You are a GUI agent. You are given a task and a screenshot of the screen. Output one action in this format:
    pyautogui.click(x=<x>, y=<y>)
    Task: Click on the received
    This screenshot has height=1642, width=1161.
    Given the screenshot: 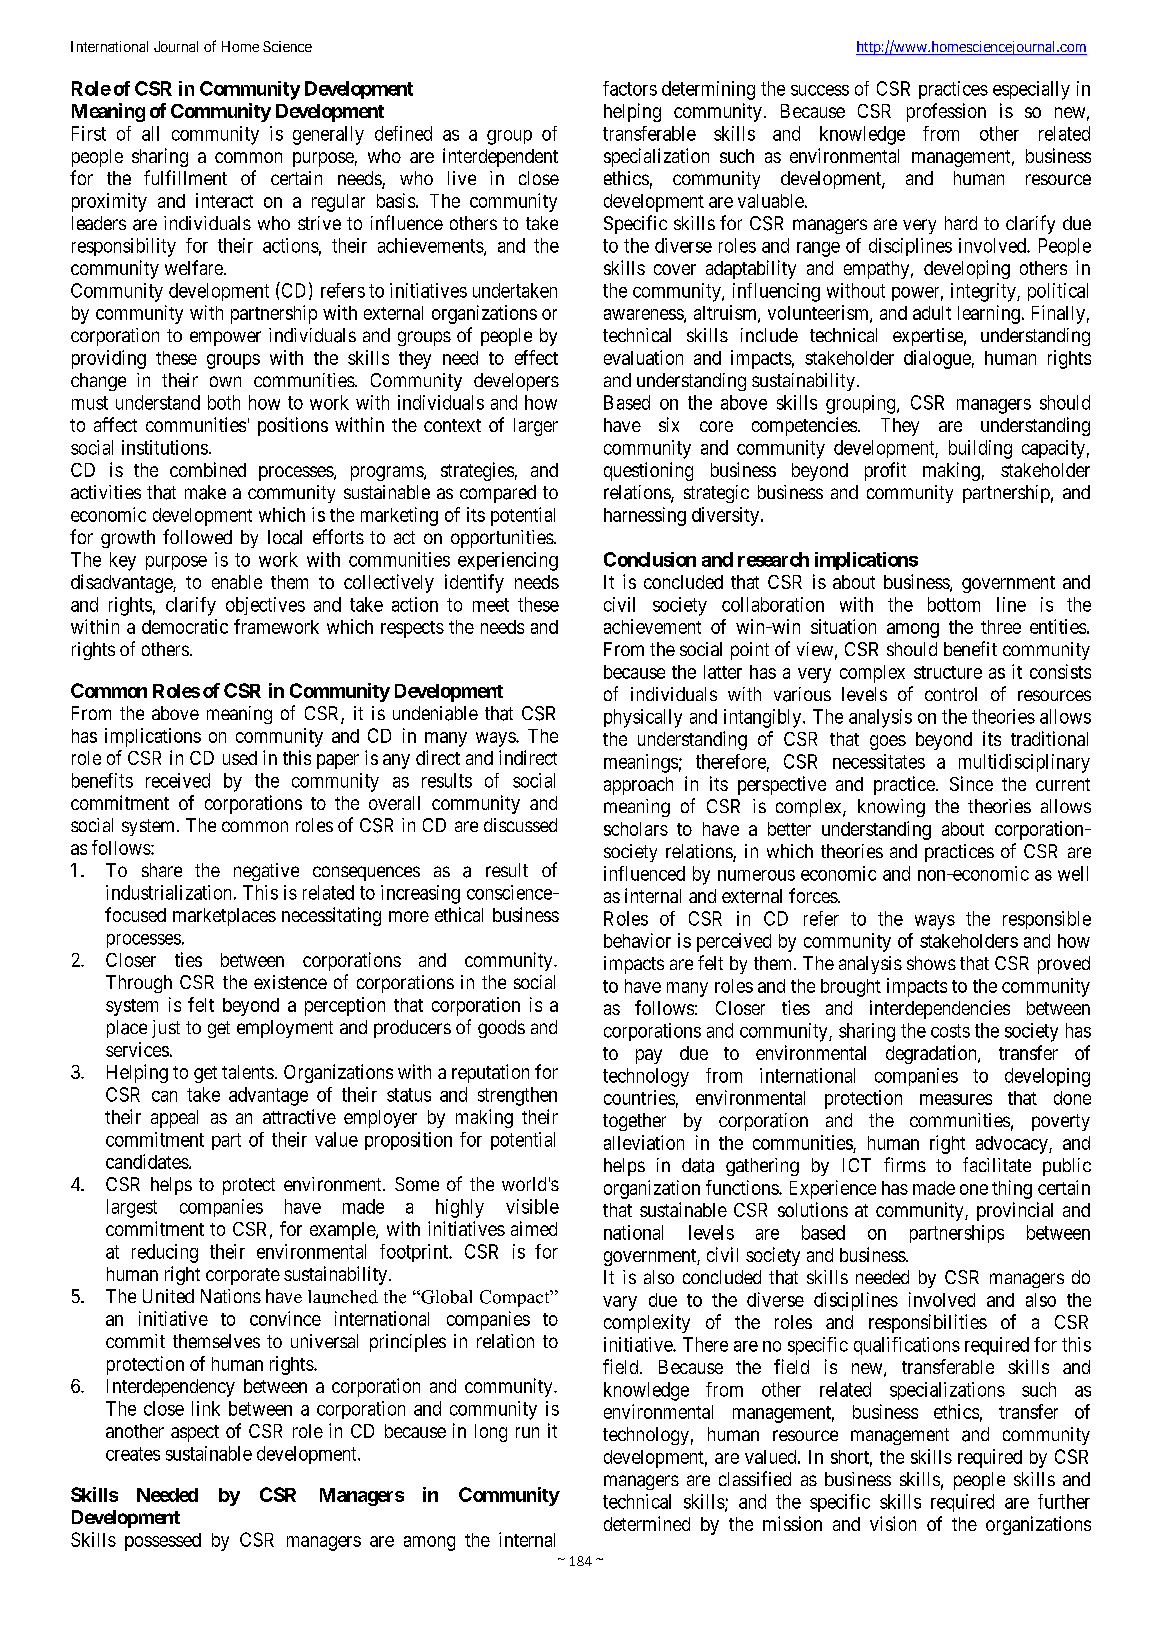 What is the action you would take?
    pyautogui.click(x=178, y=780)
